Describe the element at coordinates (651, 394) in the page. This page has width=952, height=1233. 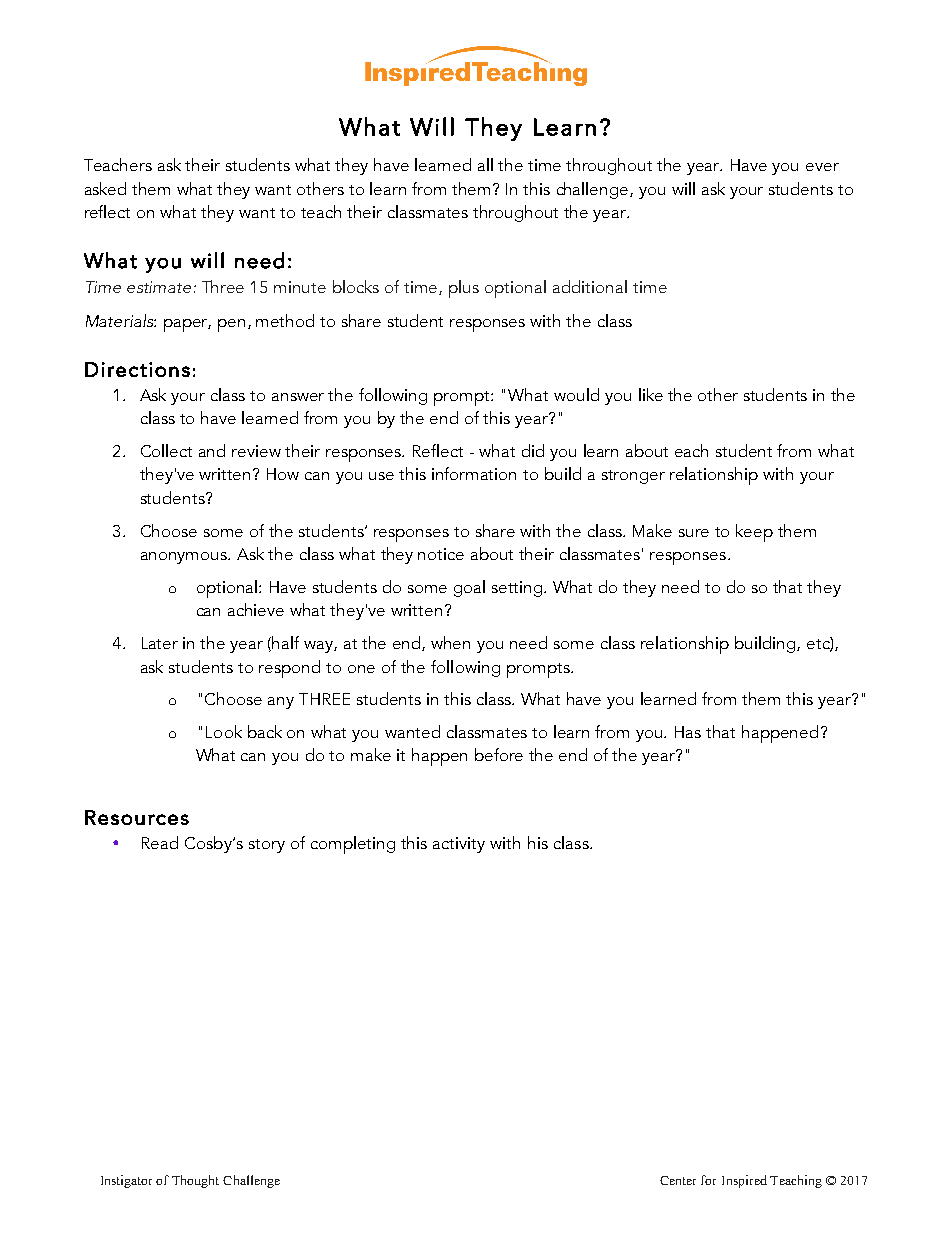
I see `like` at that location.
